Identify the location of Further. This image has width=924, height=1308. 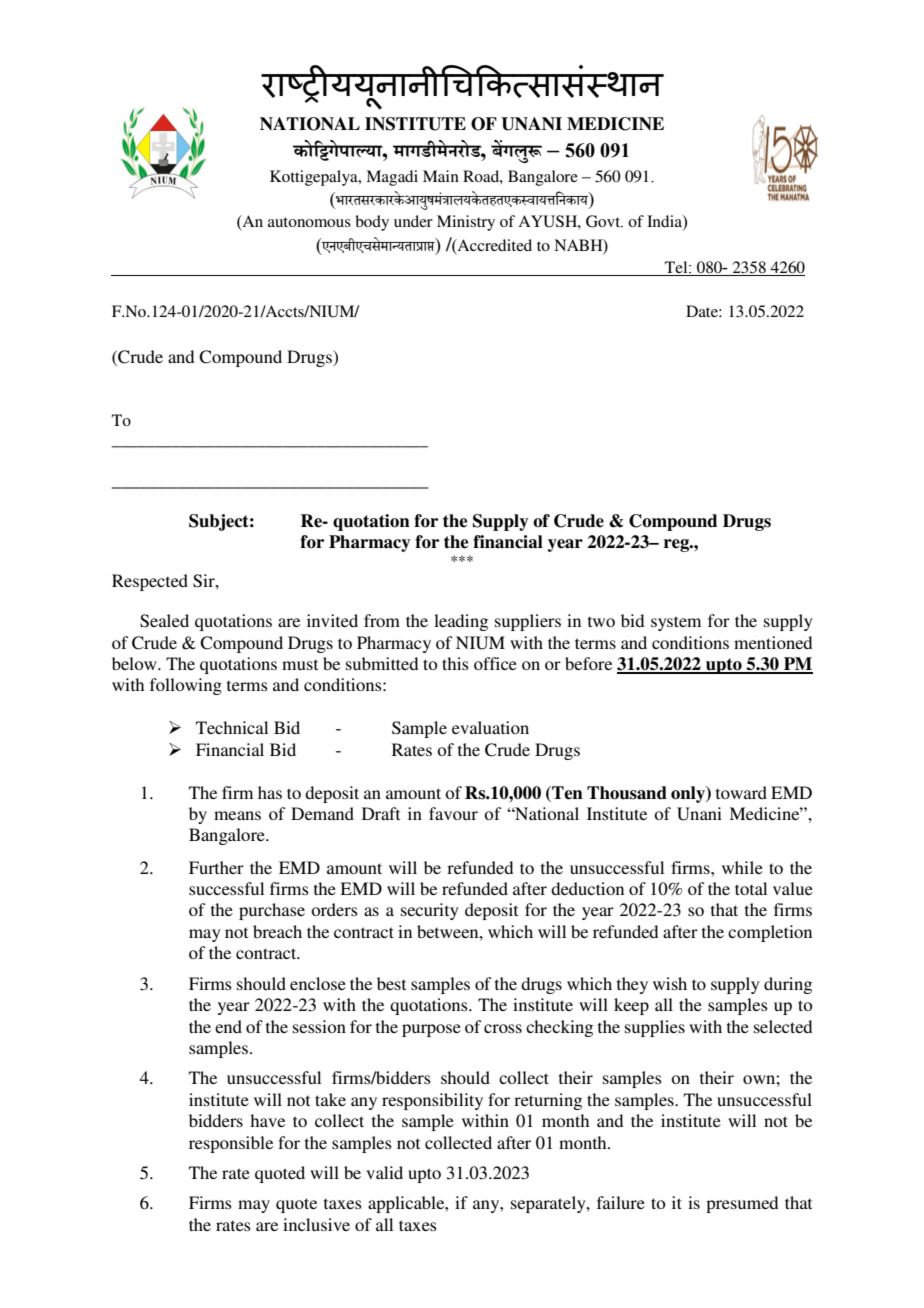
(216, 867).
